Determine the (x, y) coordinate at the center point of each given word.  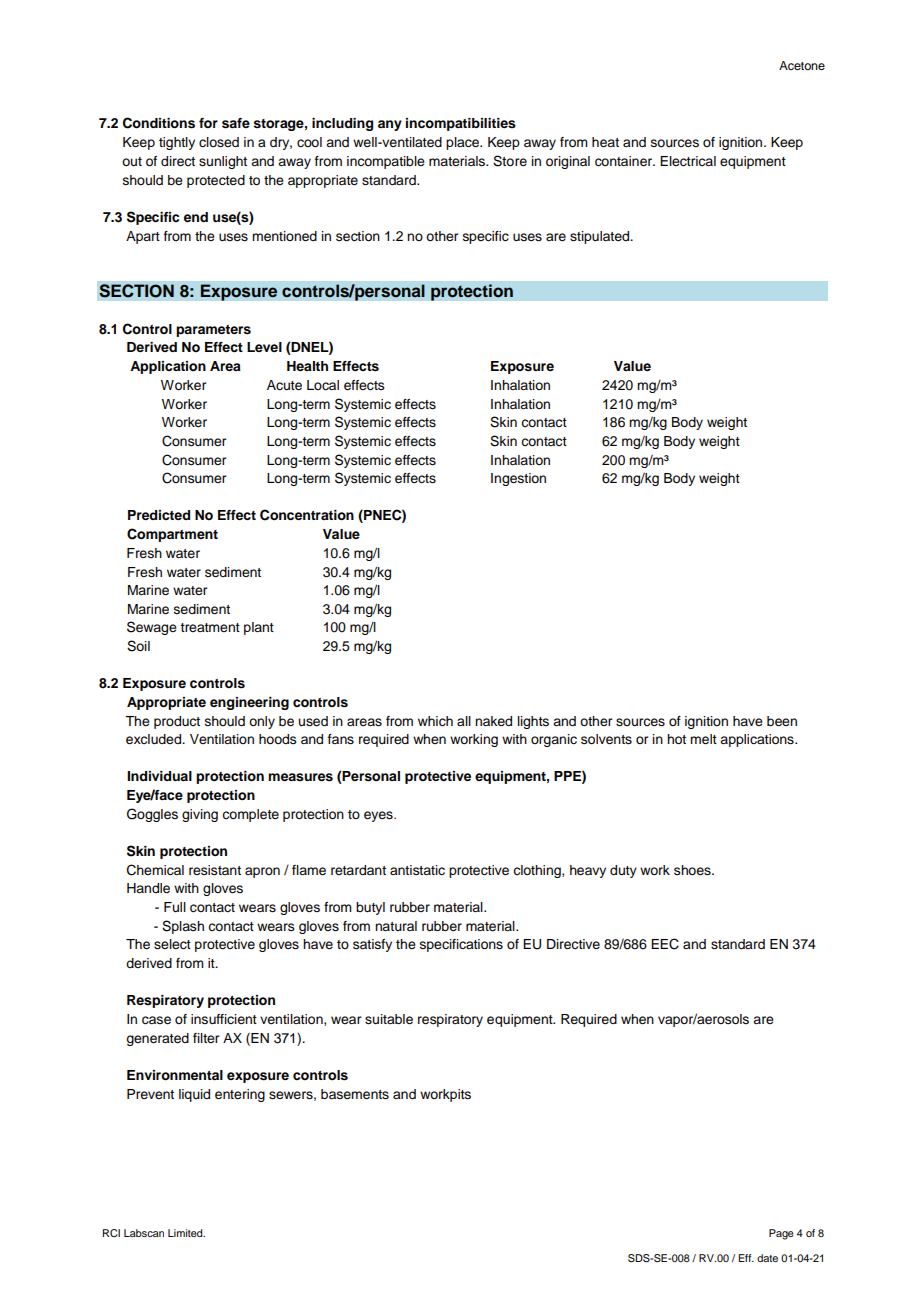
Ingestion (518, 479)
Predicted (159, 515)
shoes (693, 870)
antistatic (417, 870)
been (782, 721)
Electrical (688, 161)
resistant (215, 870)
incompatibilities (461, 124)
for (208, 123)
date (767, 1258)
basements (355, 1094)
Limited (186, 1233)
